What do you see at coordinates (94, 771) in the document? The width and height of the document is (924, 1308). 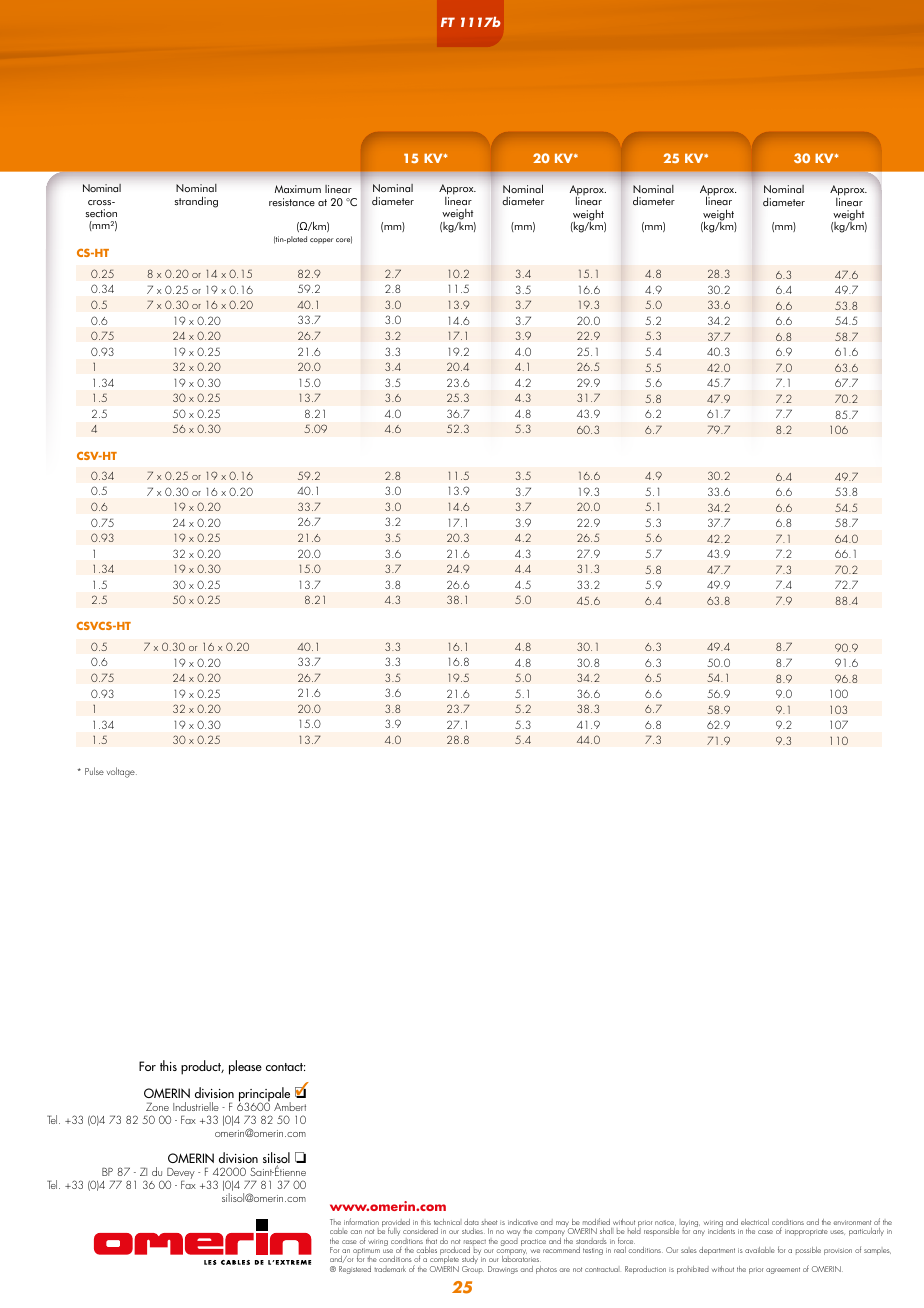 I see `Pulse` at bounding box center [94, 771].
